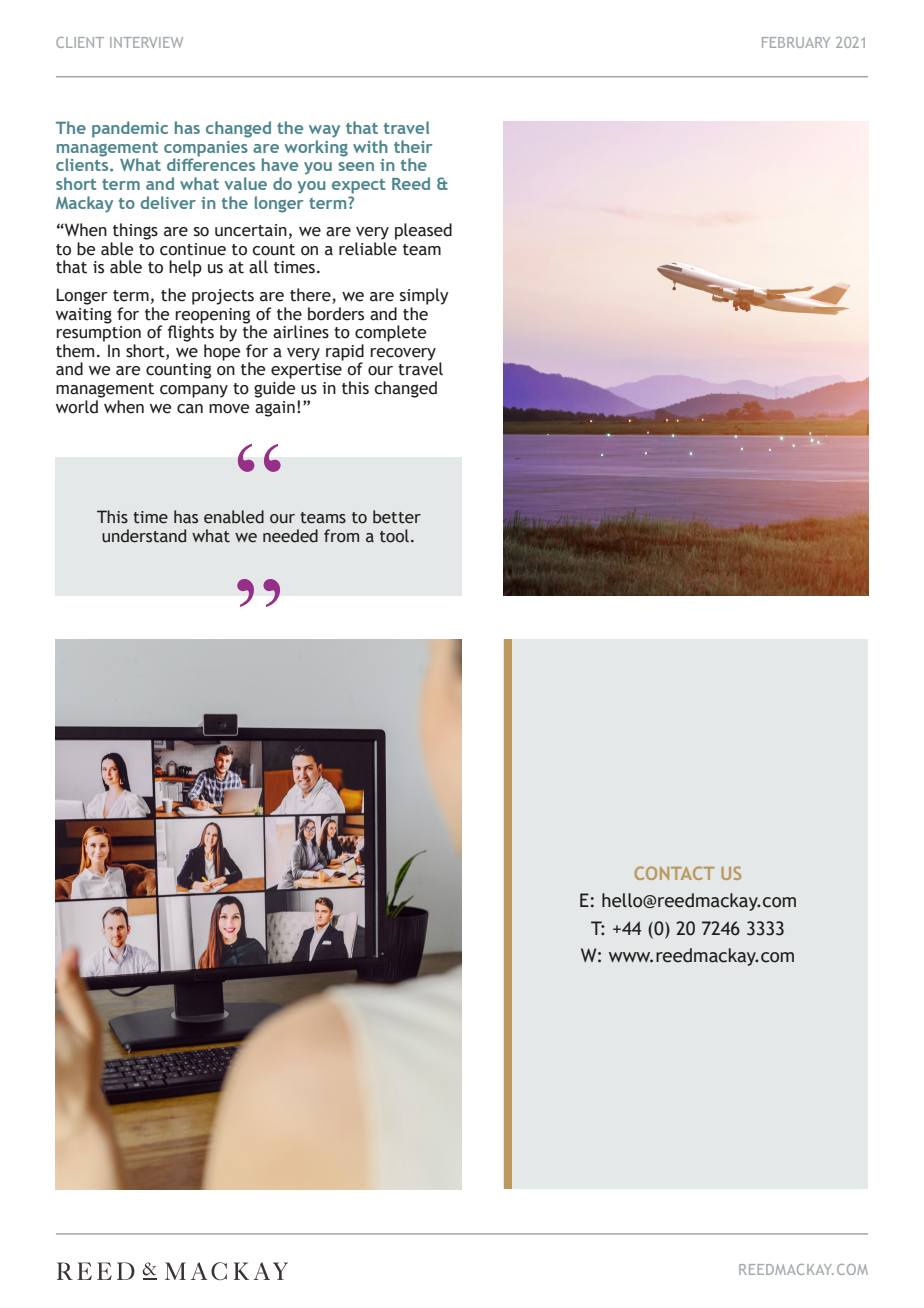 The image size is (924, 1308). What do you see at coordinates (191, 332) in the screenshot?
I see `flights` at bounding box center [191, 332].
